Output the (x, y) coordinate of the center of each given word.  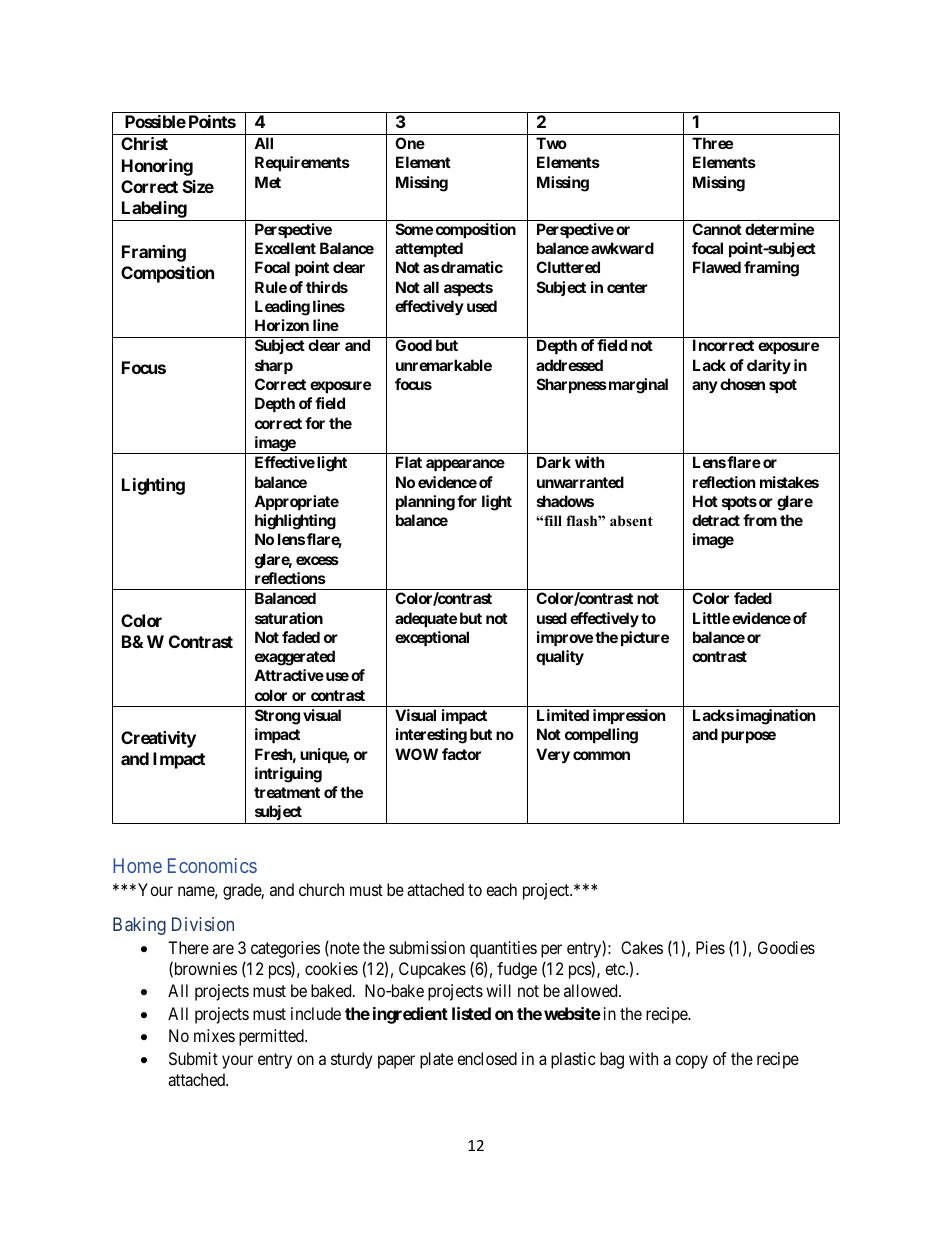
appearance (465, 465)
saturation (289, 618)
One (410, 143)
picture (645, 638)
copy (691, 1062)
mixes (214, 1035)
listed (471, 1013)
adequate (426, 619)
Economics (212, 865)
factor (461, 754)
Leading (282, 308)
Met (268, 182)
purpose (748, 737)
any (705, 387)
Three (712, 143)
